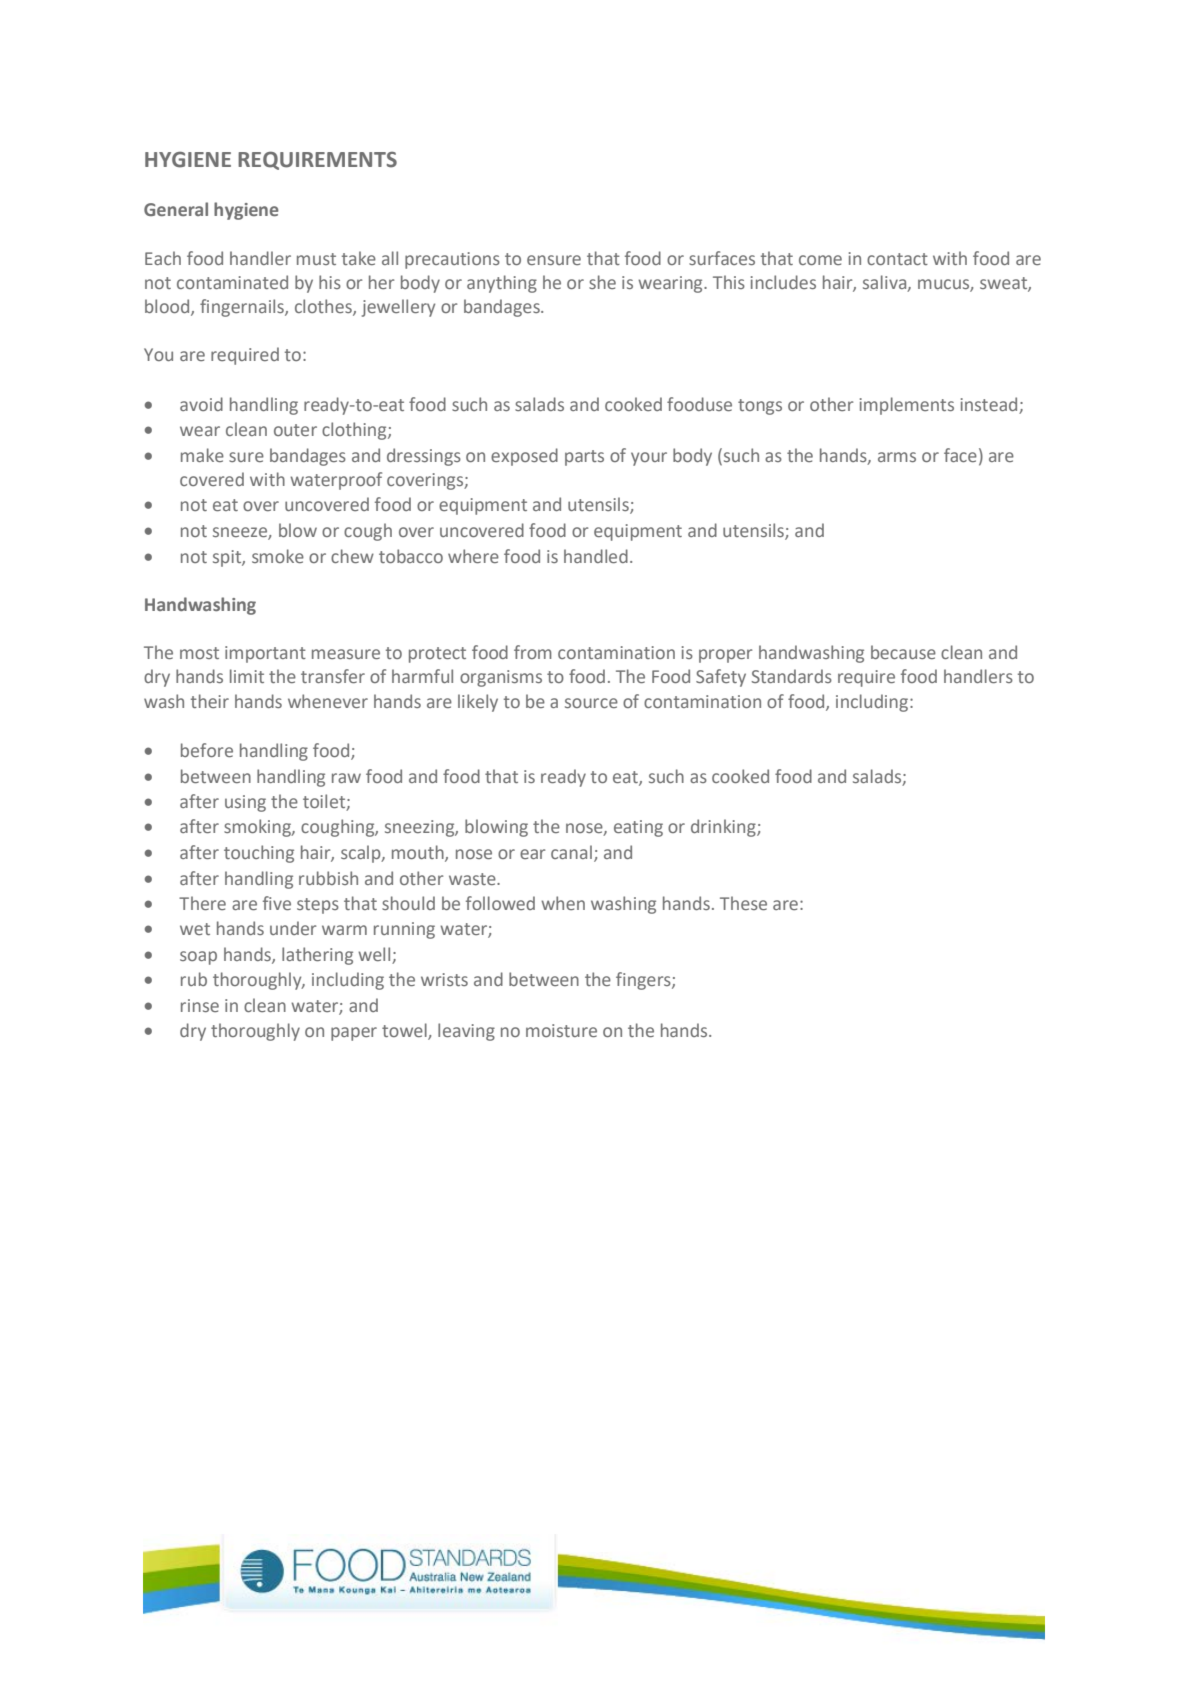 The width and height of the screenshot is (1188, 1681). Describe the element at coordinates (638, 828) in the screenshot. I see `eating` at that location.
